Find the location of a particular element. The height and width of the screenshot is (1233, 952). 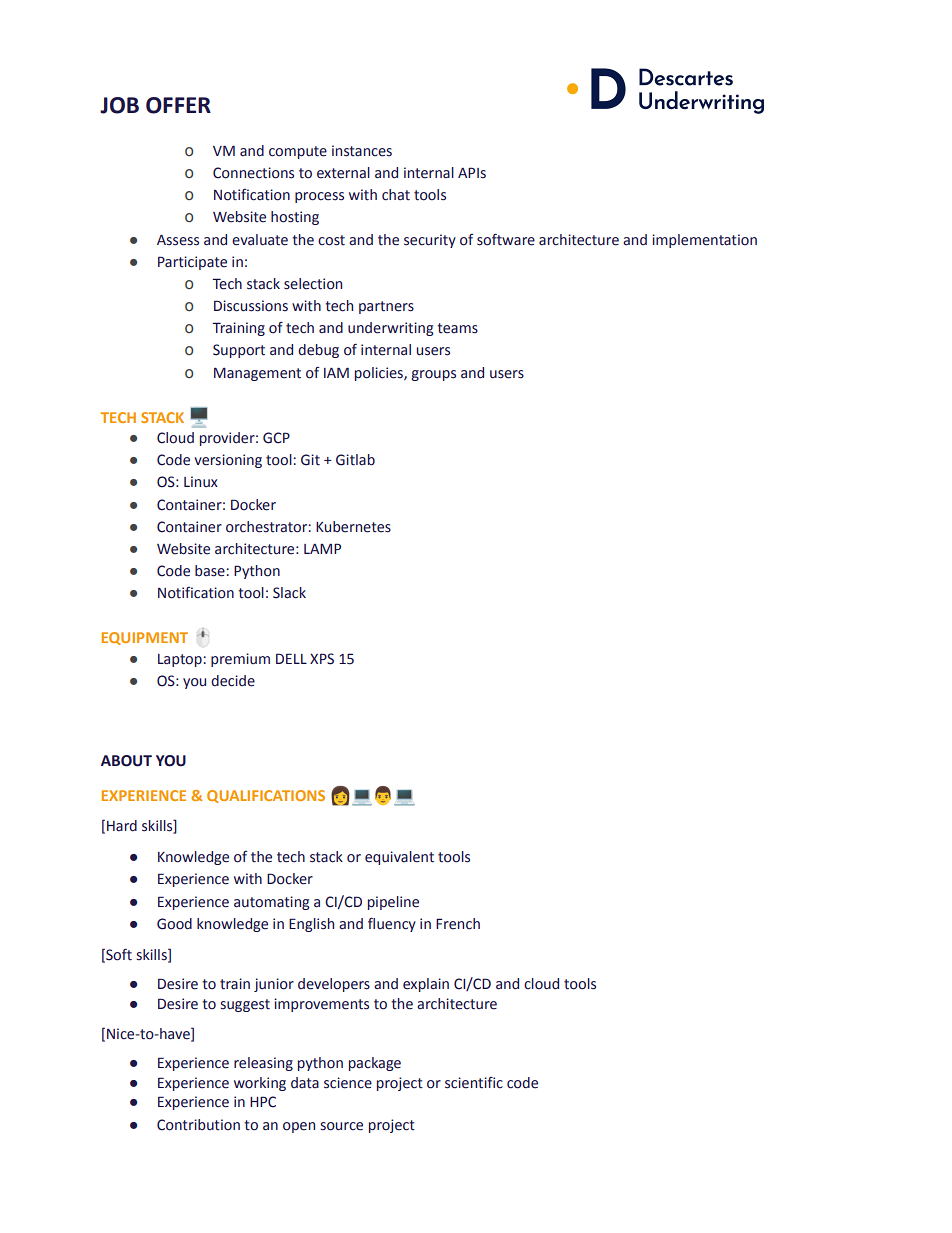

groups is located at coordinates (433, 375).
